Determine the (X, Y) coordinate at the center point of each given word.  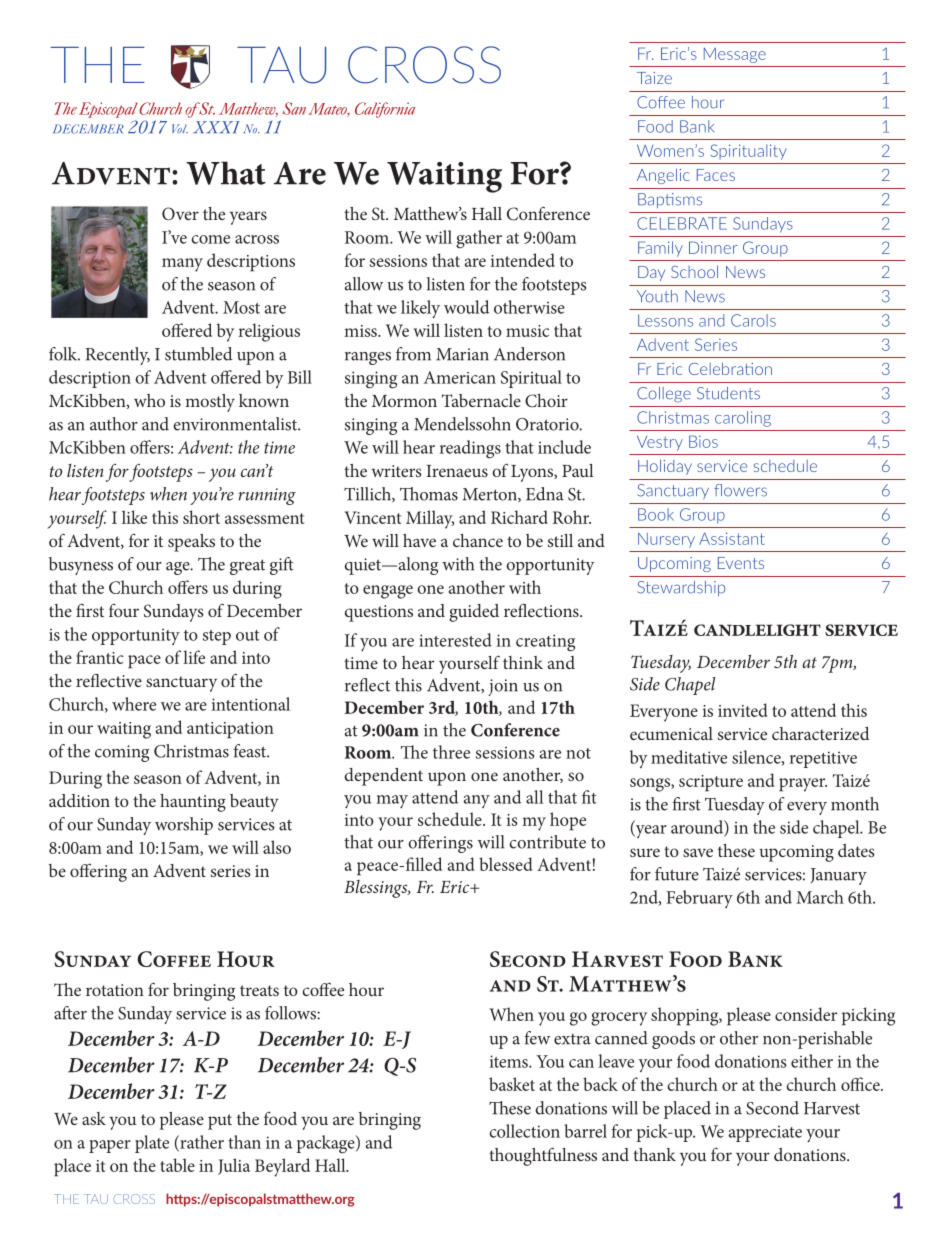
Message (735, 55)
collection (525, 1131)
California (385, 110)
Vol (180, 128)
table (177, 1165)
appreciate (765, 1133)
